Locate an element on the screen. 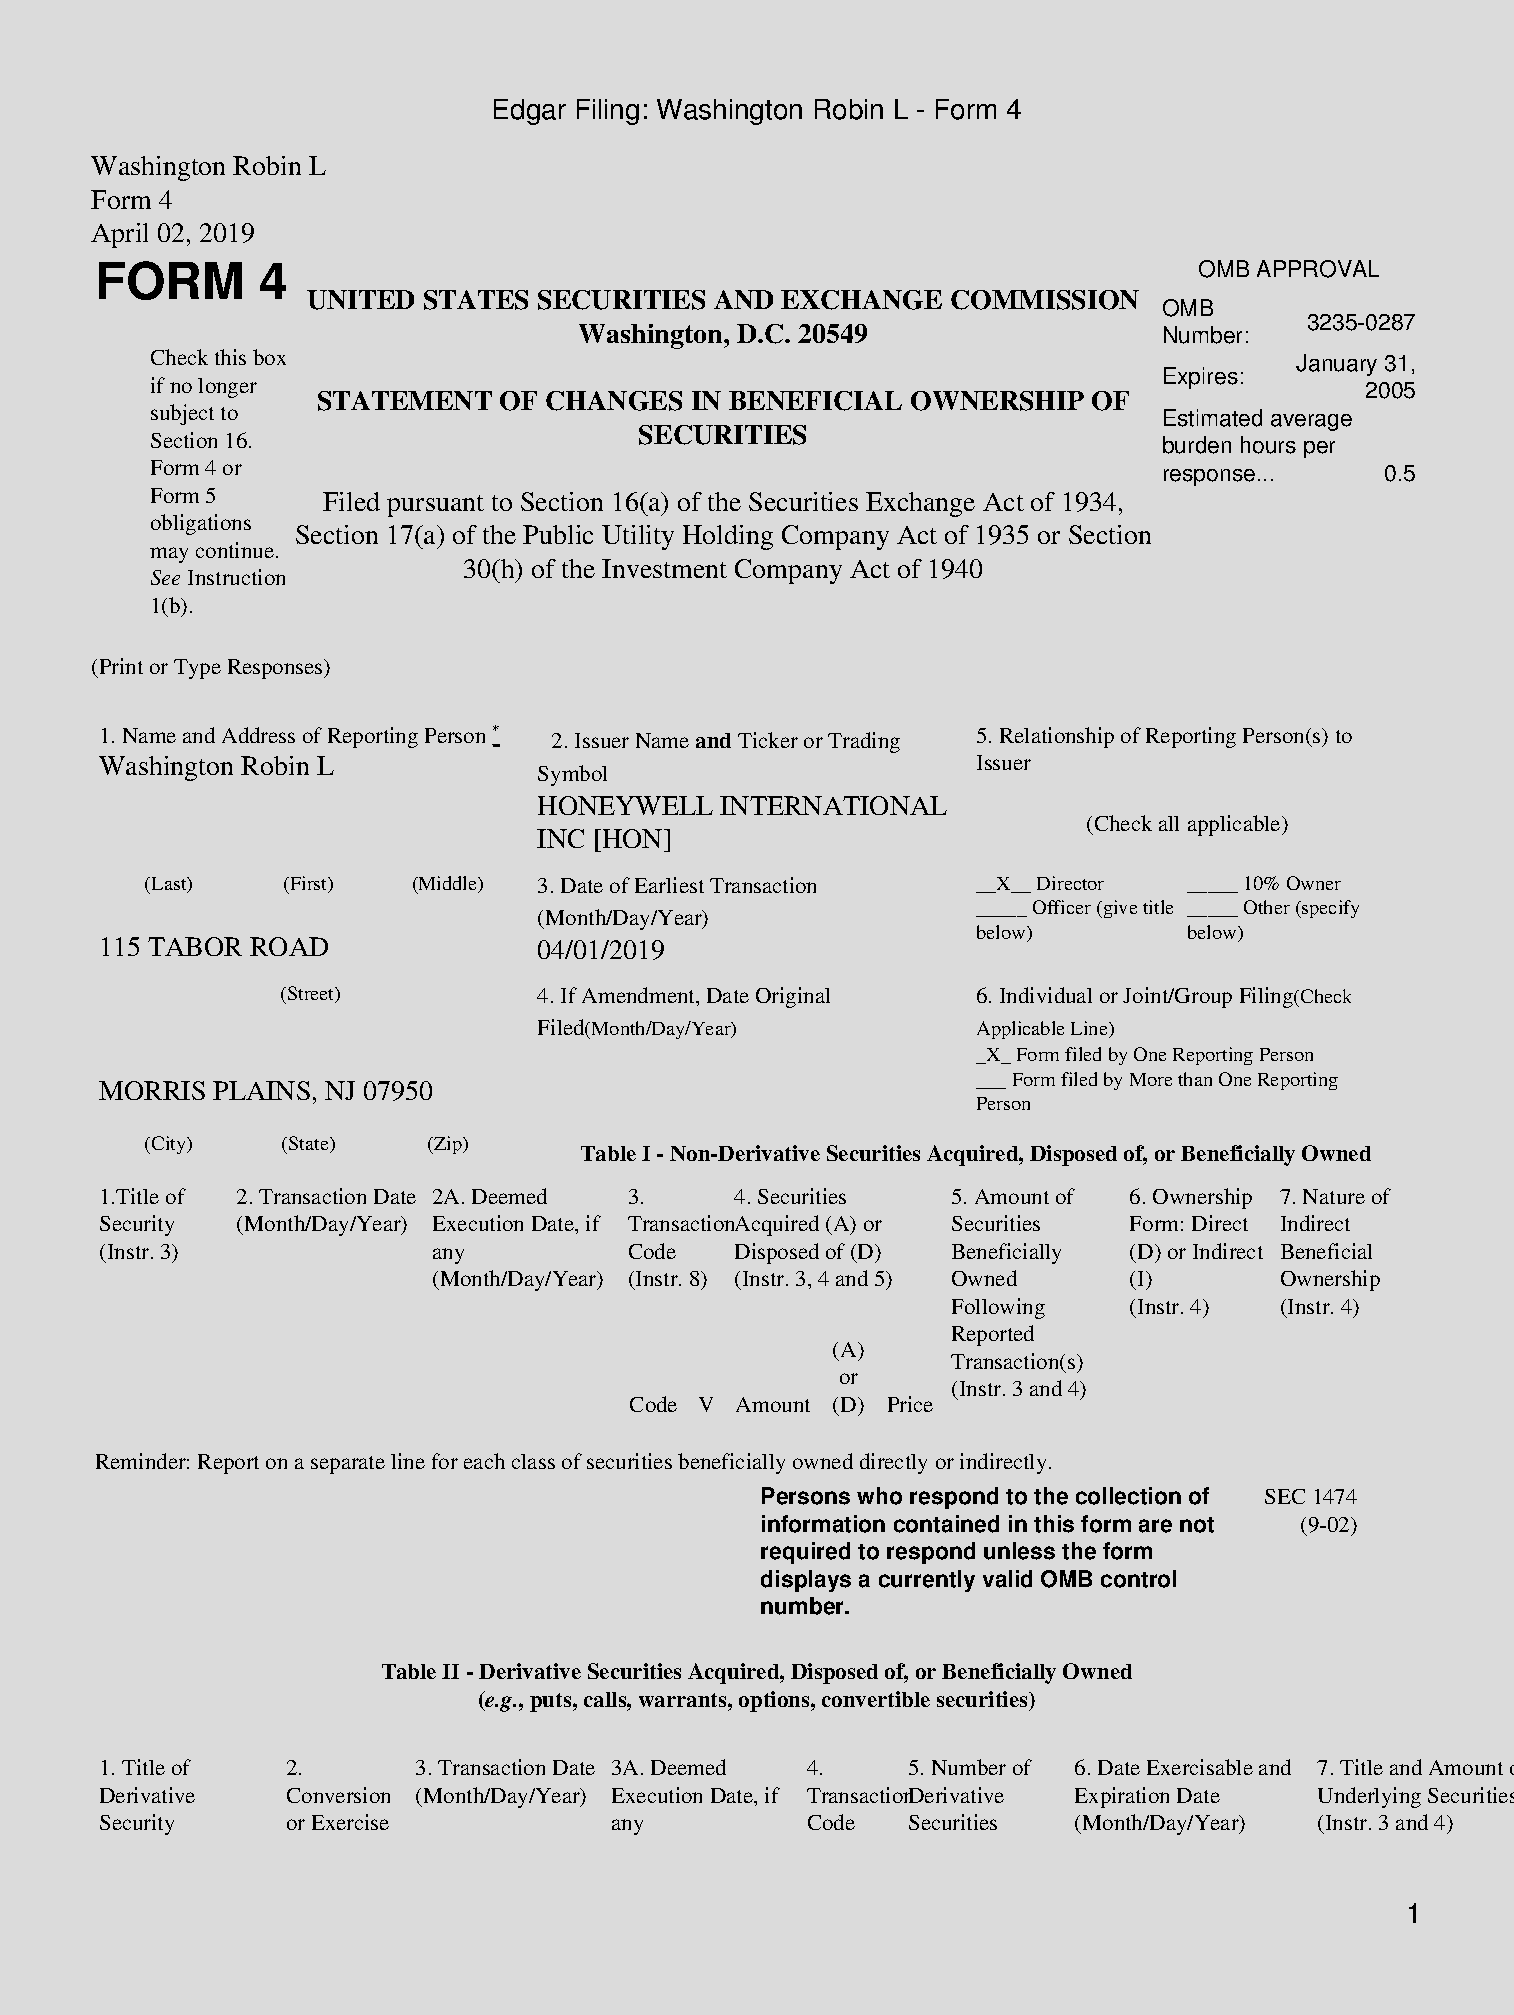  Original is located at coordinates (793, 997).
